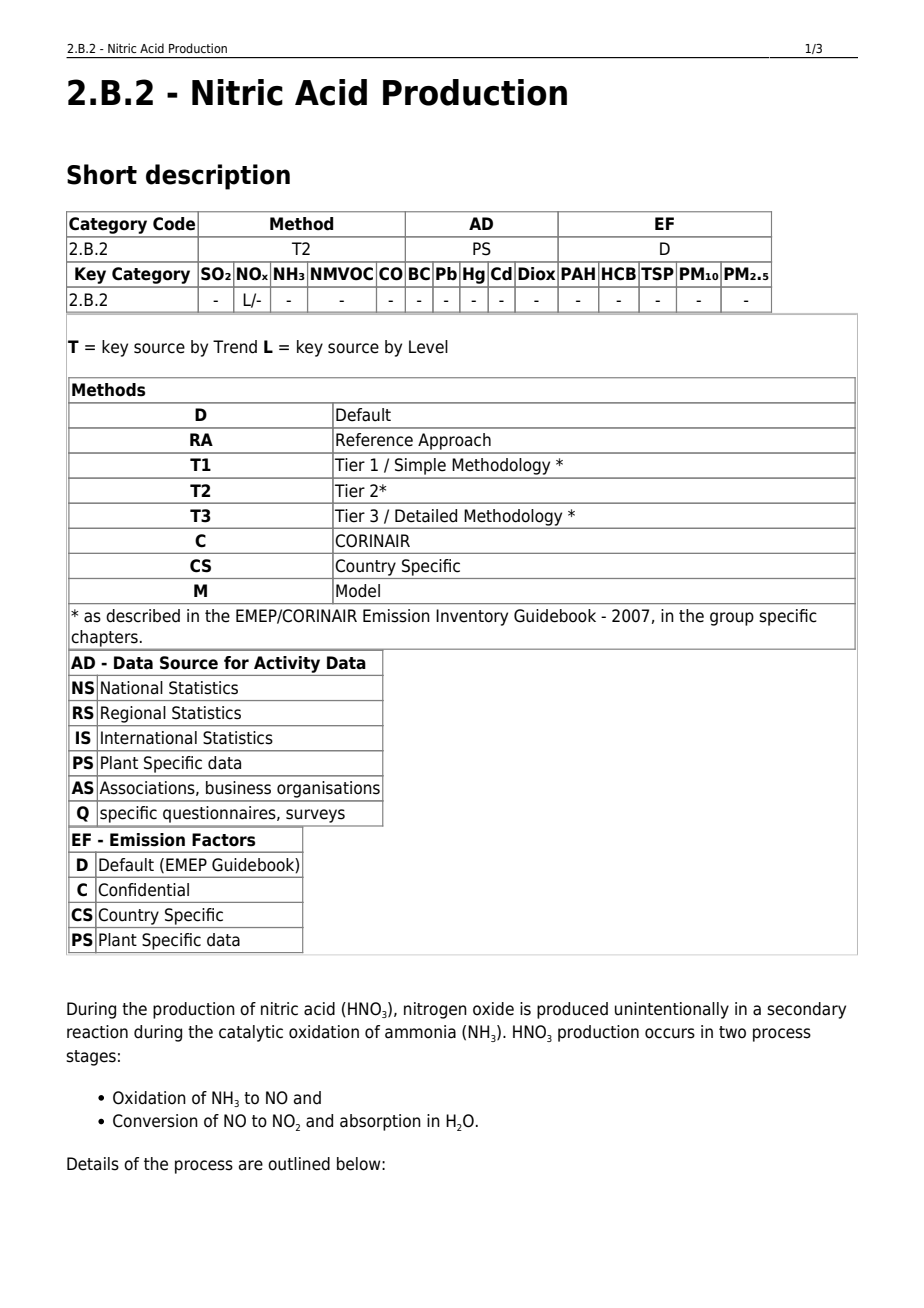  What do you see at coordinates (218, 177) in the screenshot?
I see `description` at bounding box center [218, 177].
